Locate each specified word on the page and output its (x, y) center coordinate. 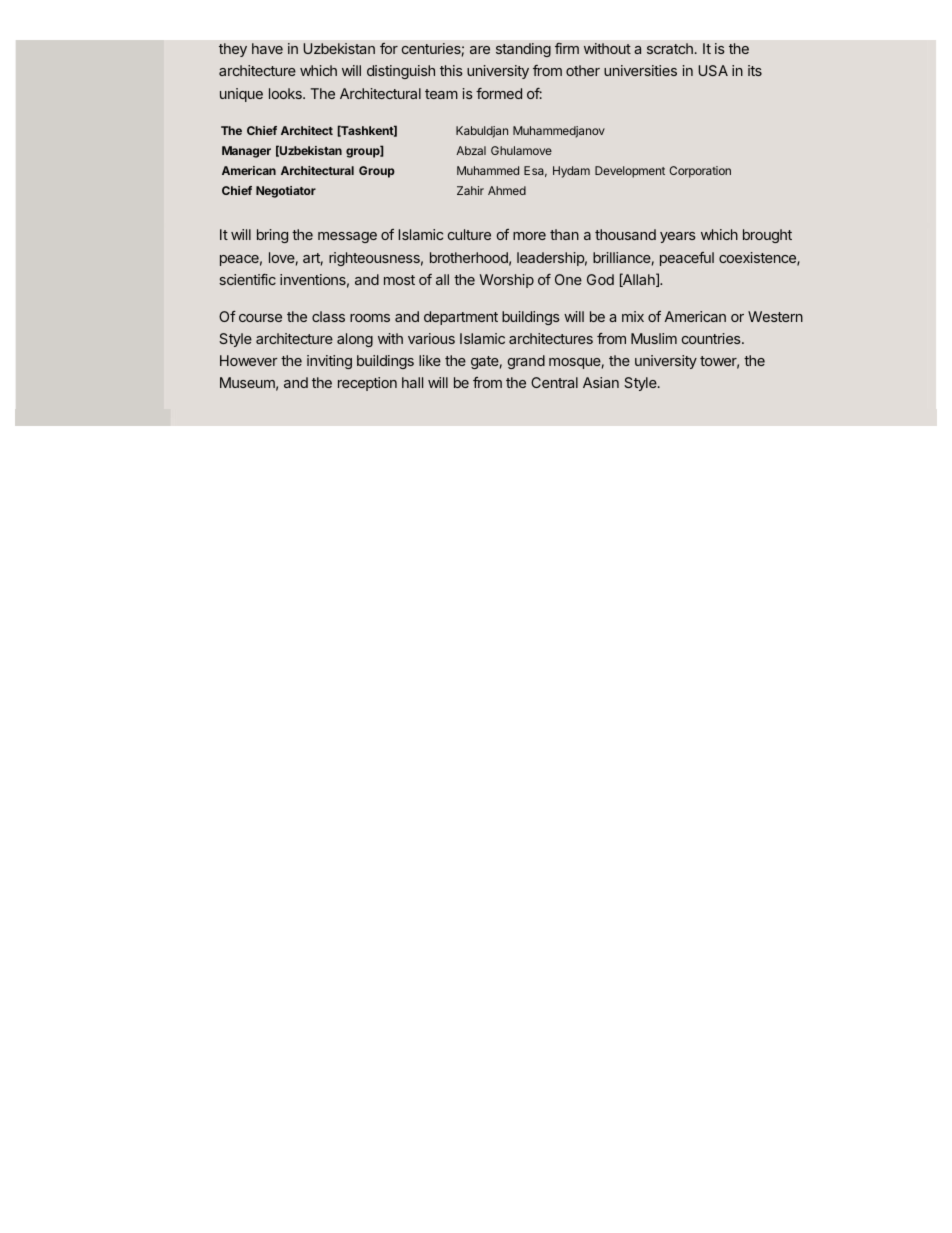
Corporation (700, 172)
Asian (601, 382)
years (678, 237)
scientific (247, 279)
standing (523, 50)
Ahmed (507, 190)
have (267, 48)
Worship (507, 281)
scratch (670, 48)
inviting (329, 362)
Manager (246, 152)
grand (526, 362)
